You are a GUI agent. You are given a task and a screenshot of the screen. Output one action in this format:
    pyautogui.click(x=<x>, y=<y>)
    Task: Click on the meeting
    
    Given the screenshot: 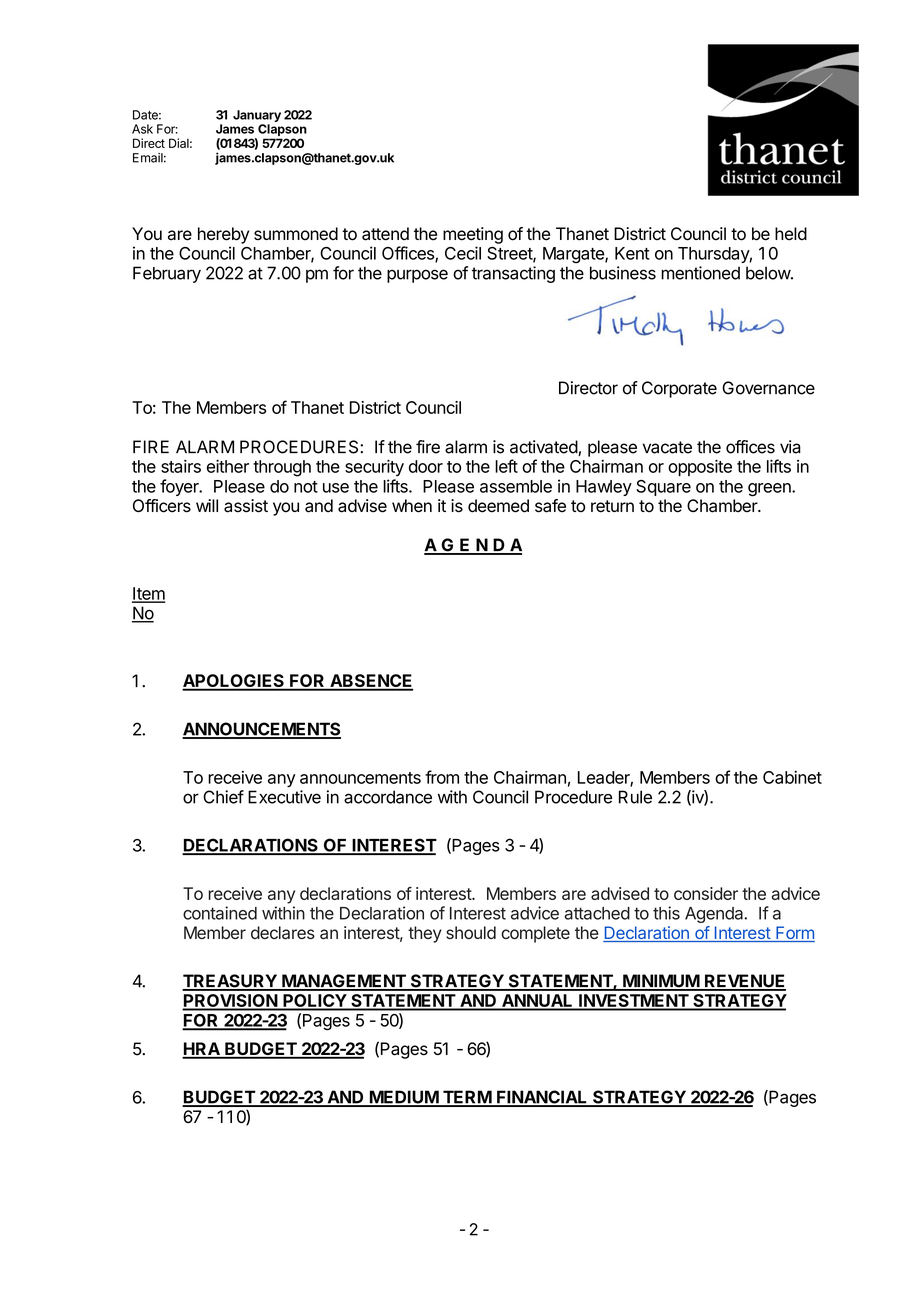 What is the action you would take?
    pyautogui.click(x=473, y=235)
